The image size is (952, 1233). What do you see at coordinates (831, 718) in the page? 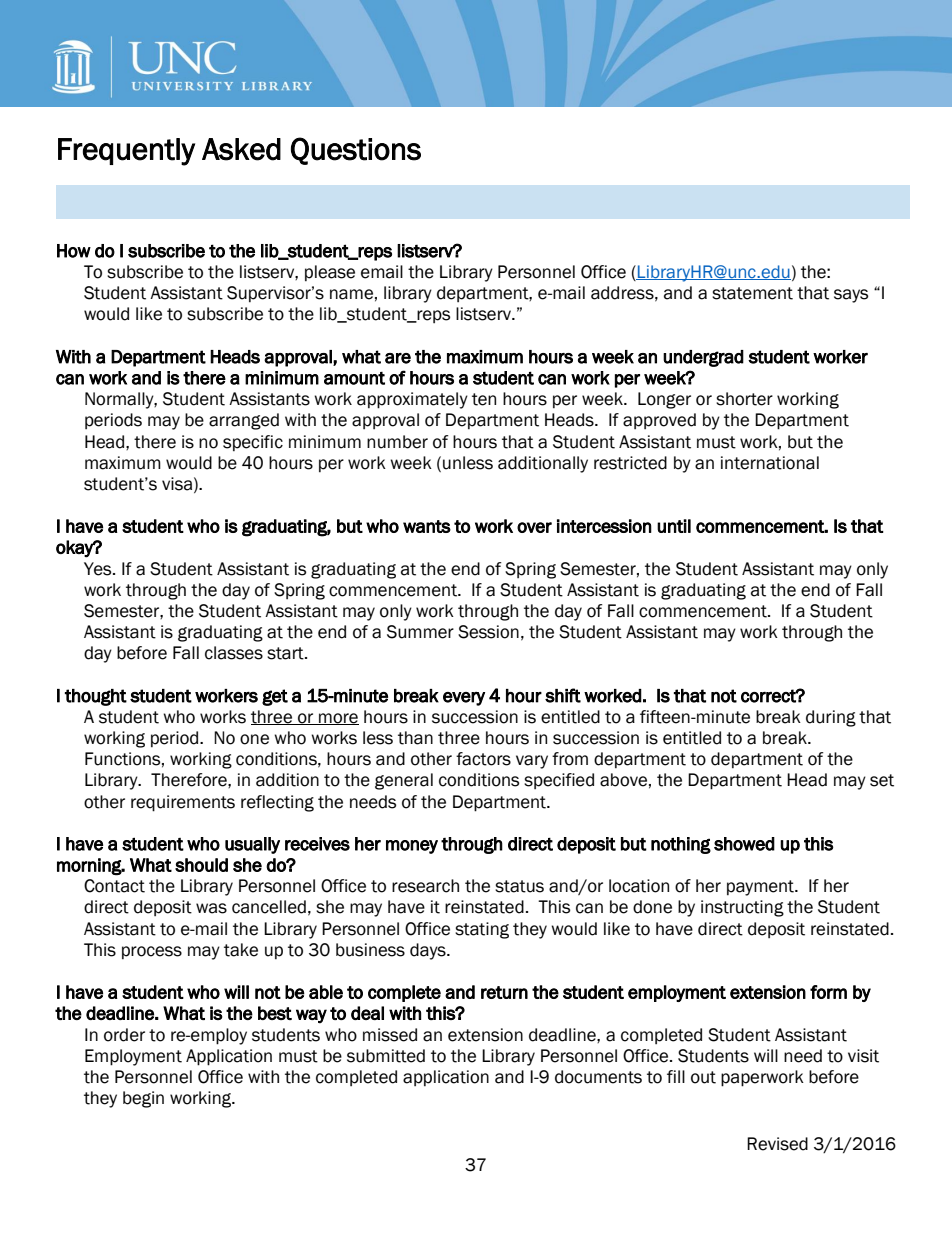
I see `during` at bounding box center [831, 718].
